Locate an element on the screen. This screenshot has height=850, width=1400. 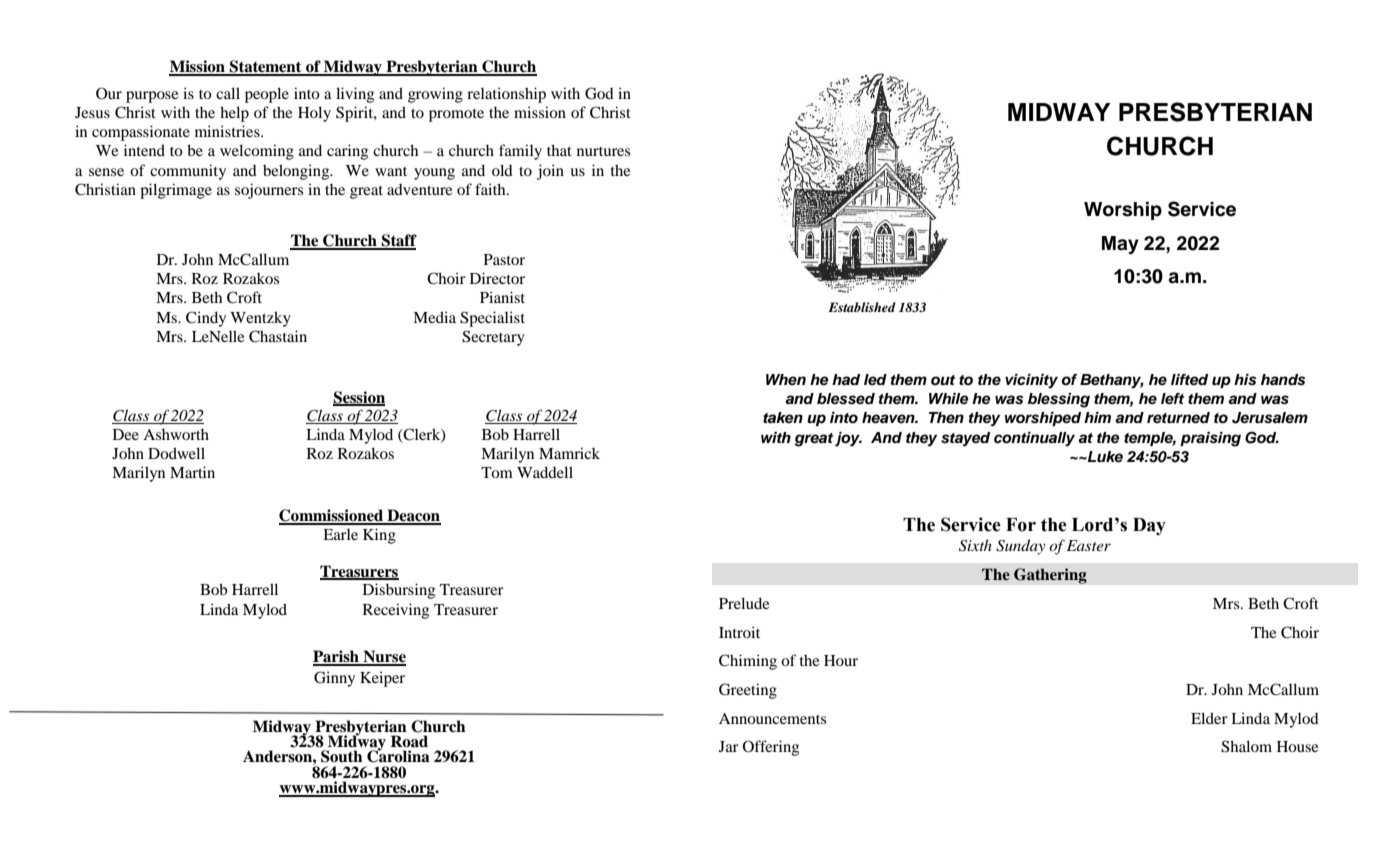
Jar is located at coordinates (729, 746).
